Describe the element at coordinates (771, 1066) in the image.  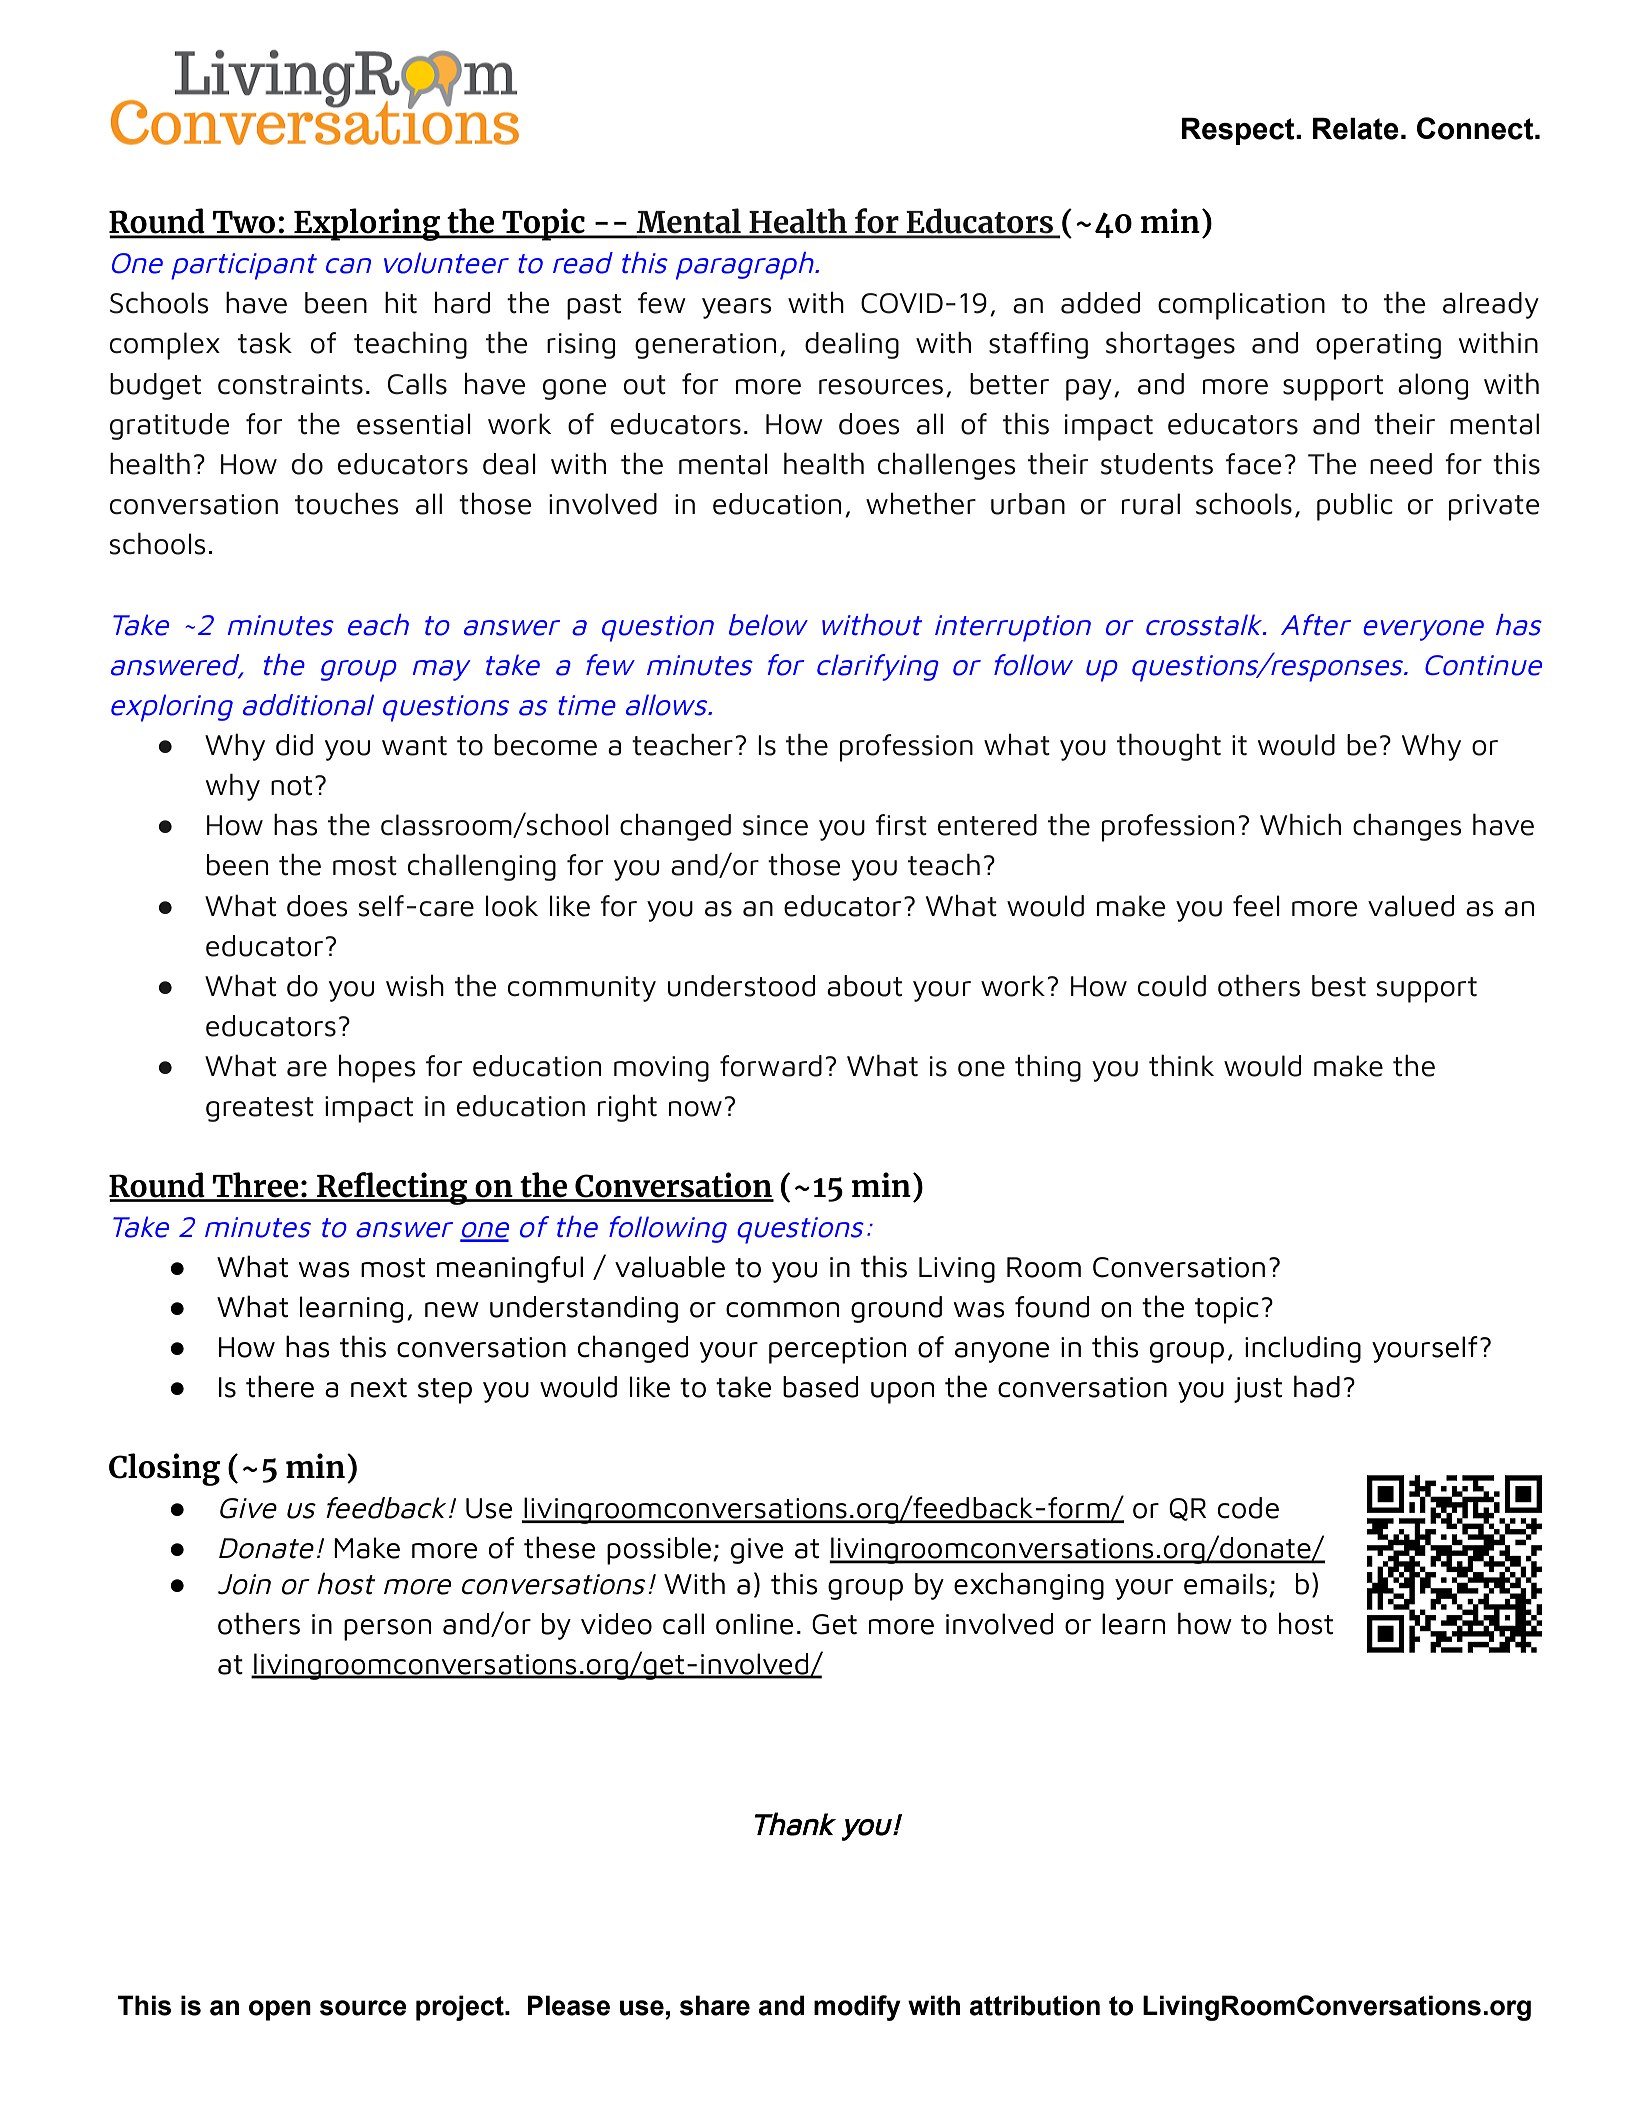
I see `forward` at that location.
